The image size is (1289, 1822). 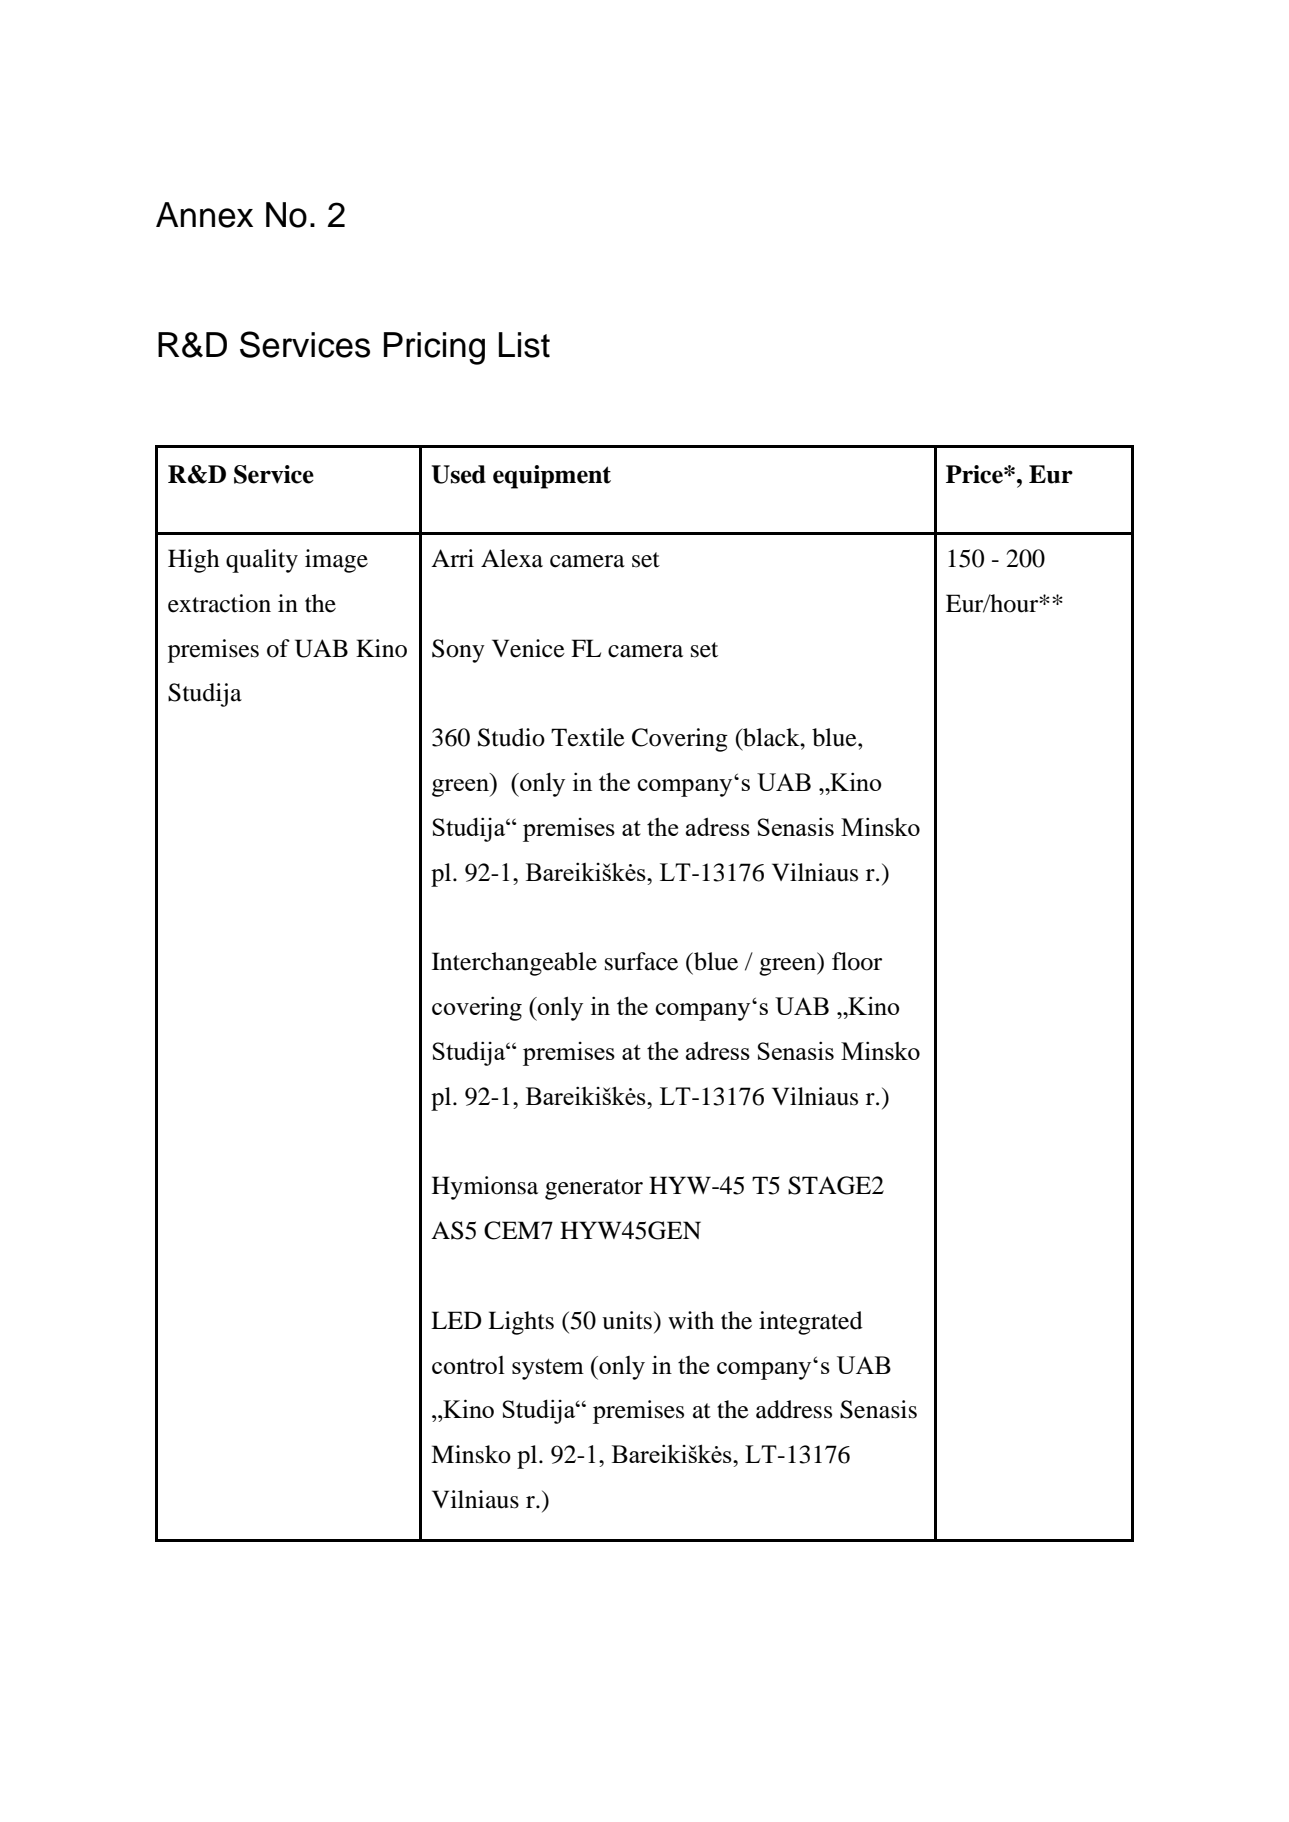 What do you see at coordinates (456, 1320) in the screenshot?
I see `LED` at bounding box center [456, 1320].
